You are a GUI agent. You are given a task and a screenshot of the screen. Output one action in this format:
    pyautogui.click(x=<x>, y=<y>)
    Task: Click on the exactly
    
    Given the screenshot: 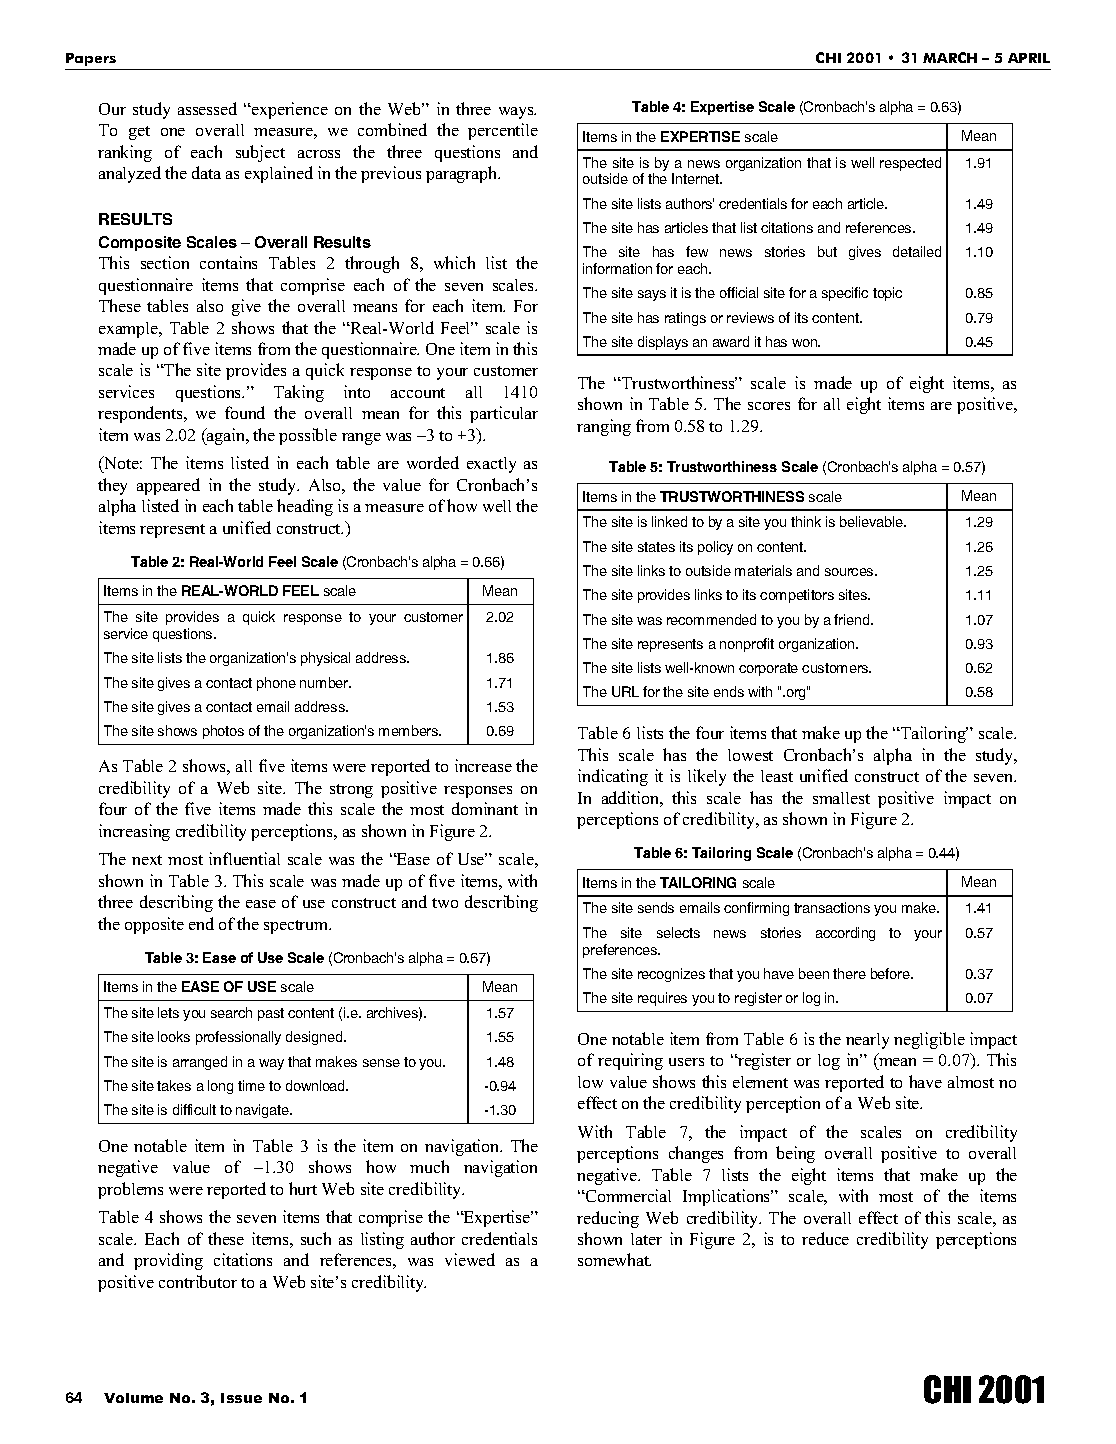 What is the action you would take?
    pyautogui.click(x=491, y=465)
